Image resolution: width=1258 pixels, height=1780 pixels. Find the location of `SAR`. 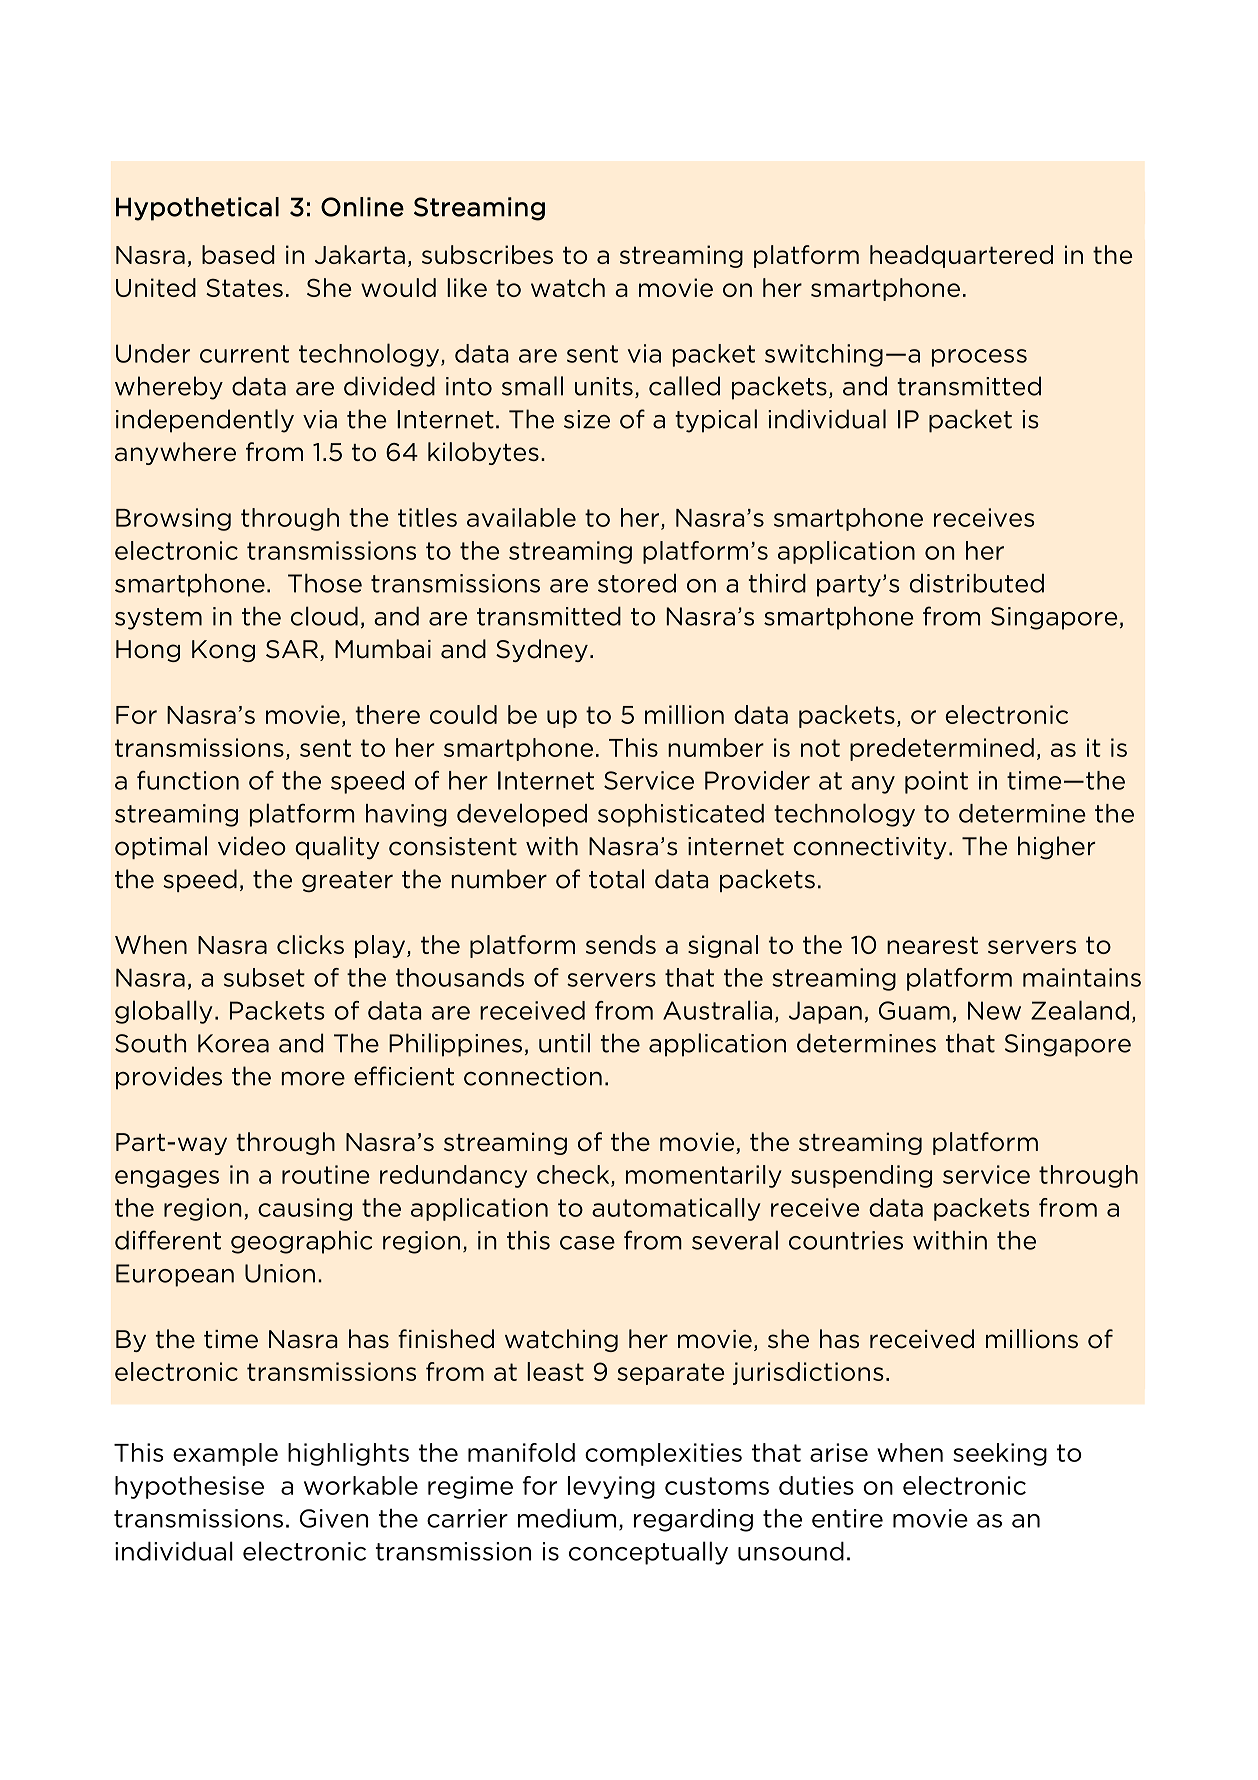

SAR is located at coordinates (293, 650).
